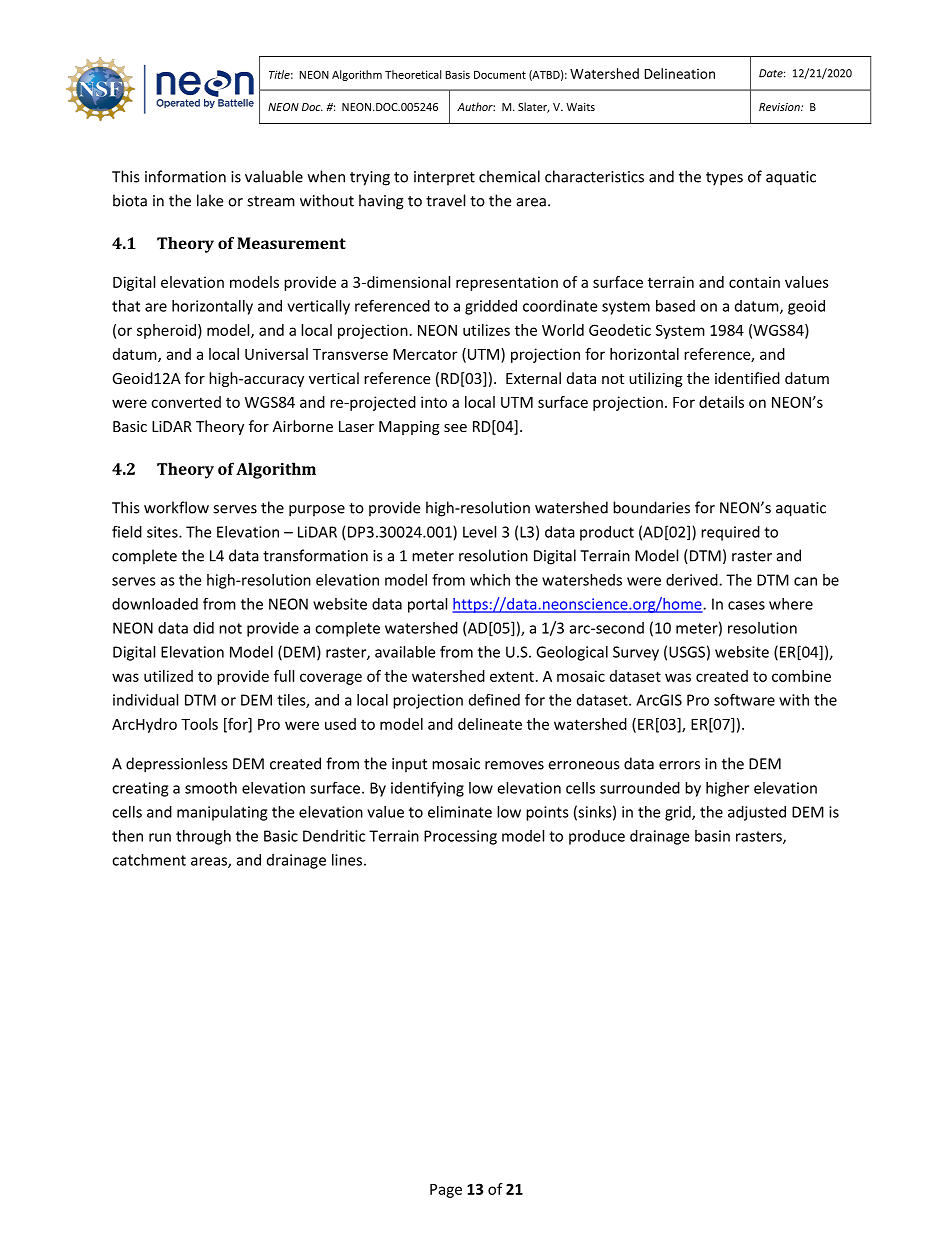 This document has width=952, height=1233. What do you see at coordinates (746, 605) in the document?
I see `cases` at bounding box center [746, 605].
